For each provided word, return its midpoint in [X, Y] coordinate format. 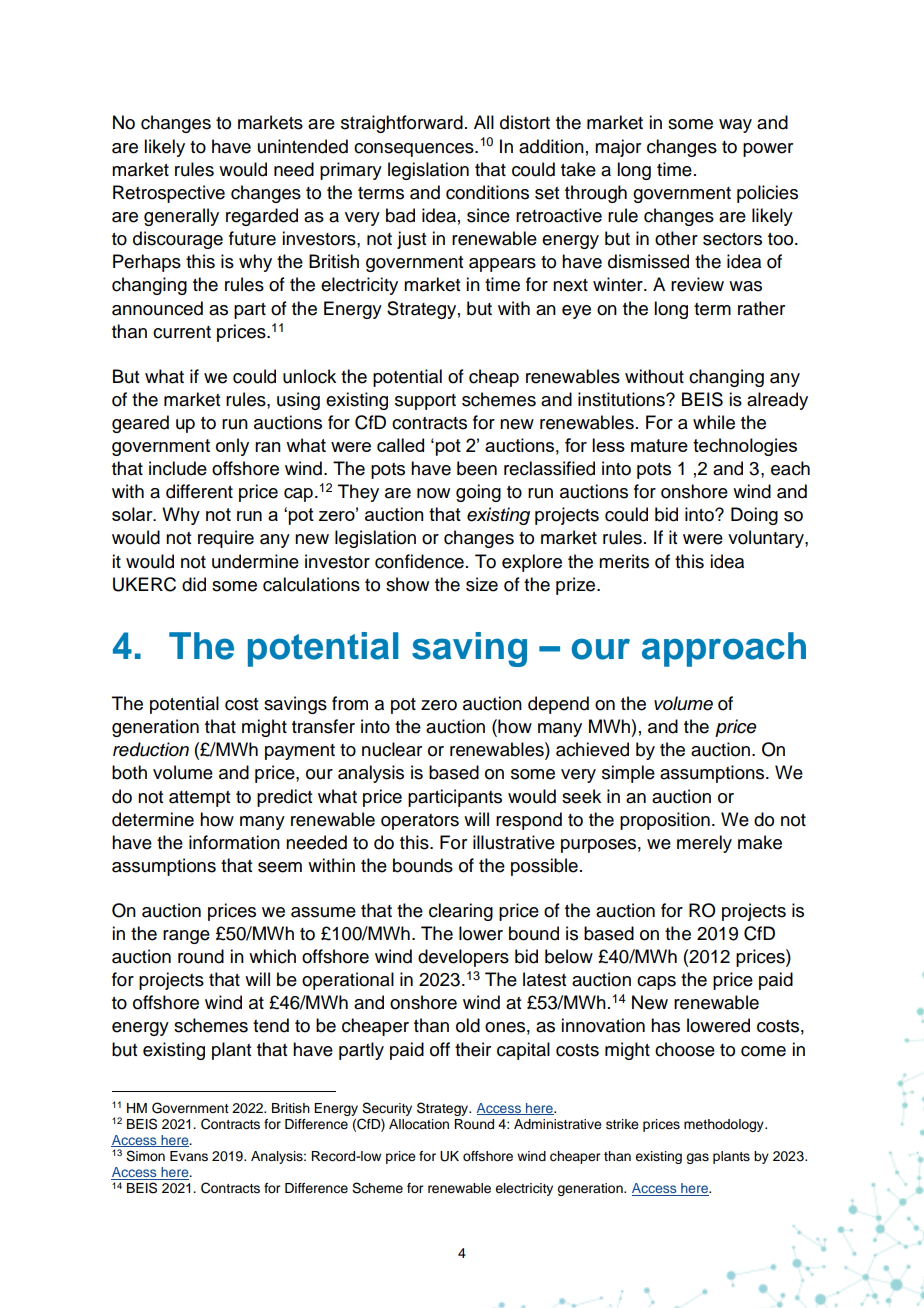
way [735, 126]
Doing [754, 516]
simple [628, 774]
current [182, 332]
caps [656, 983]
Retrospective [169, 194]
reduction [151, 749]
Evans [189, 1156]
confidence [419, 561]
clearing [461, 912]
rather [761, 308]
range [186, 937]
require [226, 539]
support [425, 402]
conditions [487, 192]
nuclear [392, 749]
